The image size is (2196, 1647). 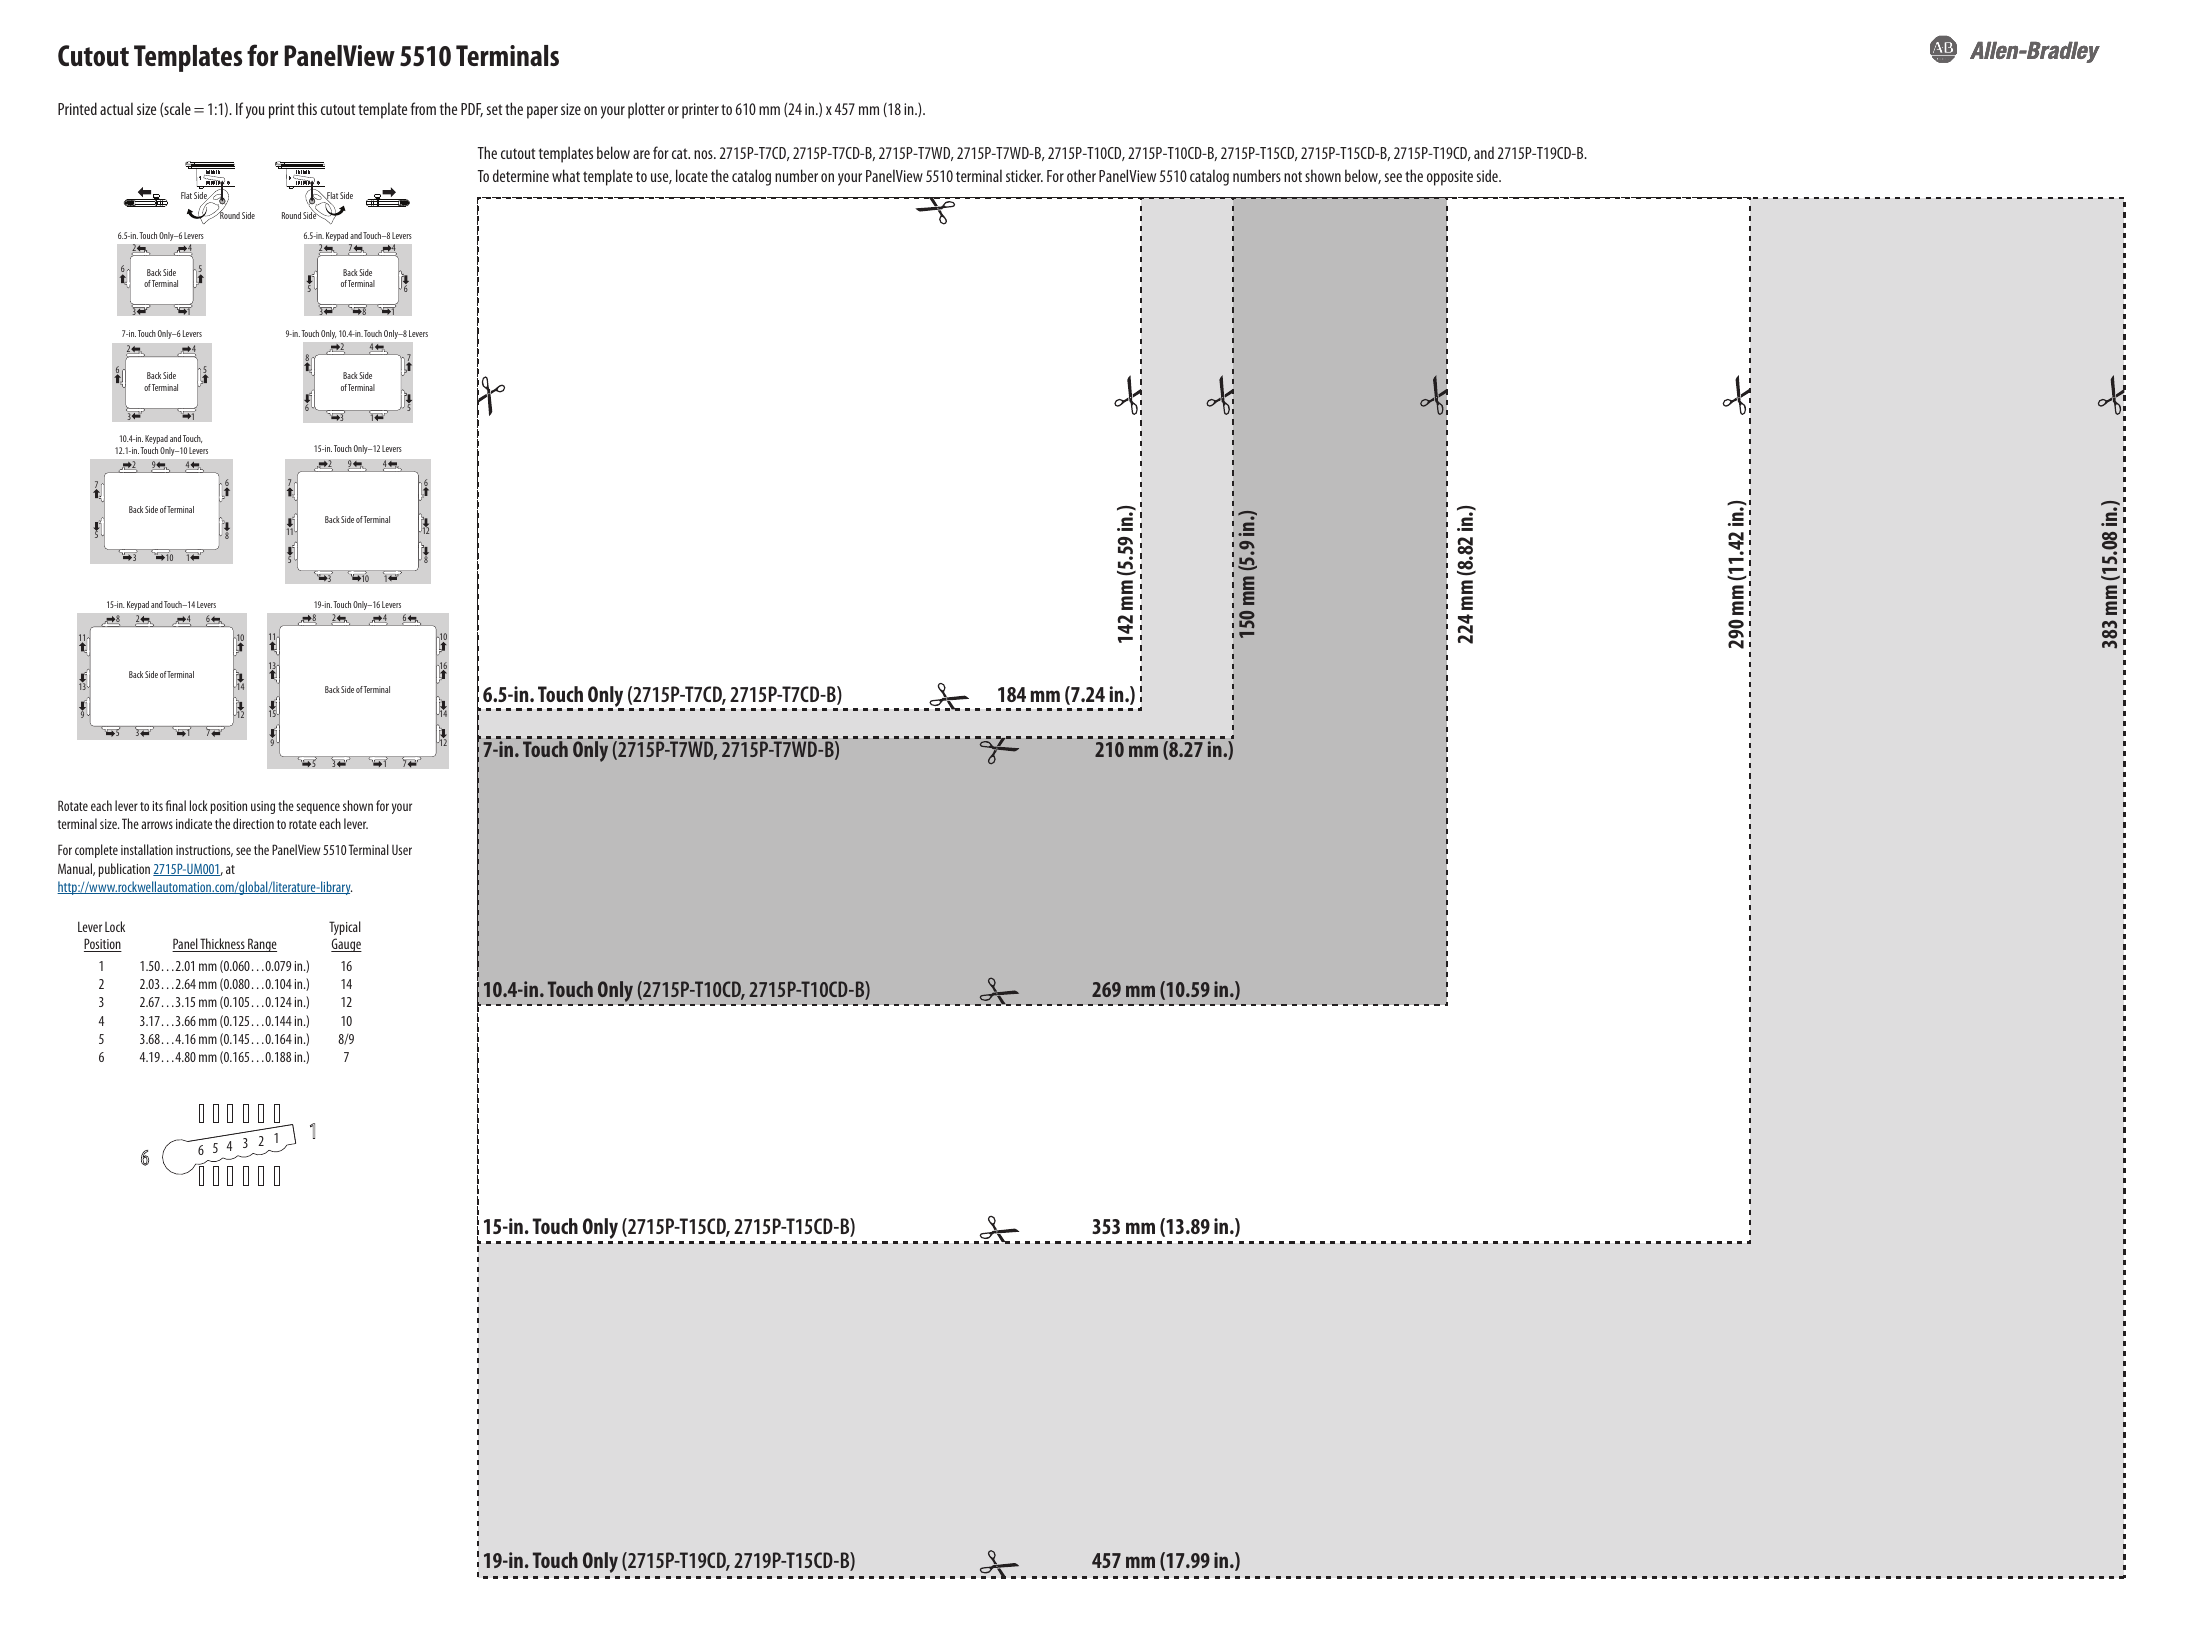 I want to click on Range, so click(x=261, y=945).
